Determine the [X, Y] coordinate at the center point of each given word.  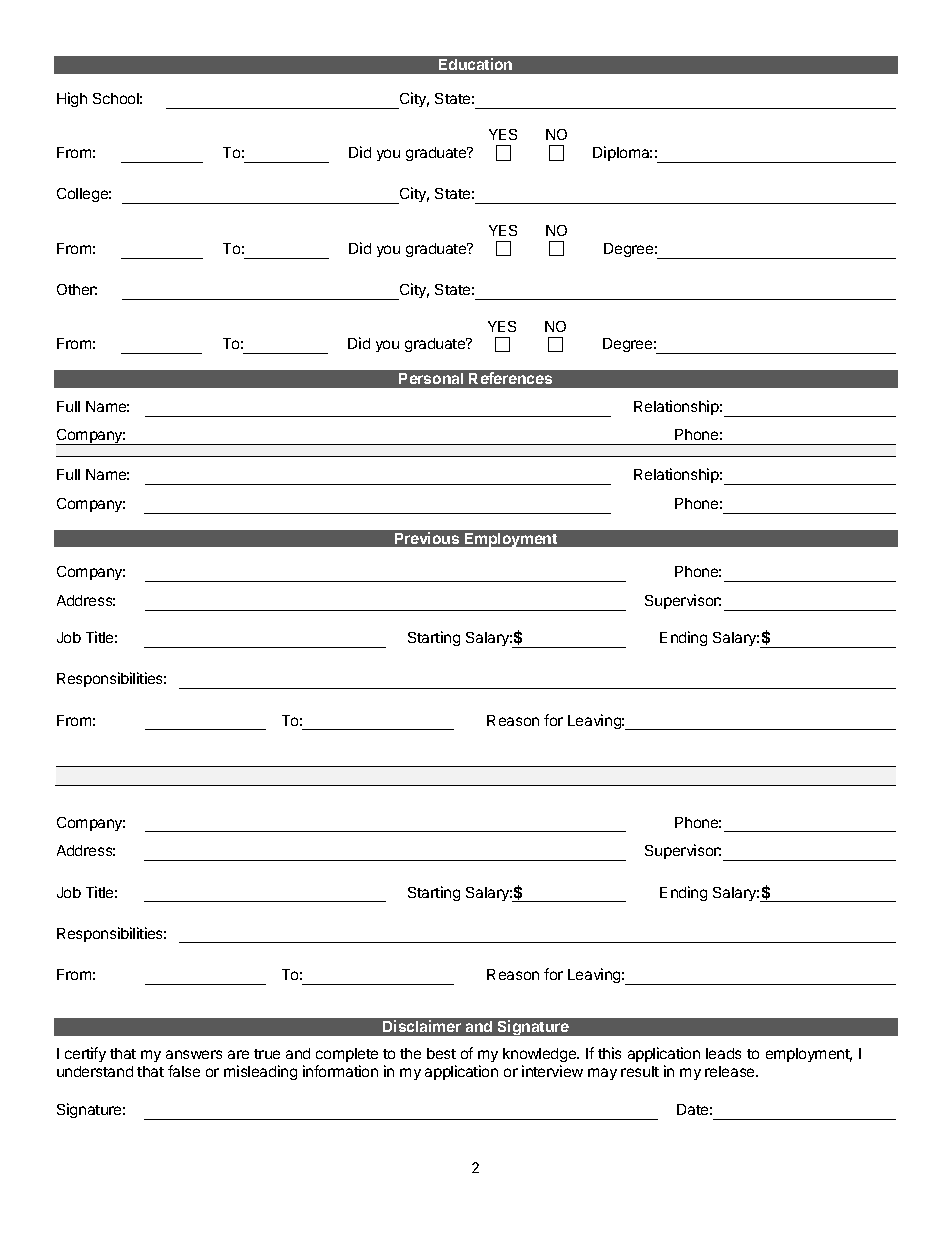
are [238, 1054]
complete [347, 1055]
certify [85, 1054]
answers [194, 1054]
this [609, 1053]
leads [723, 1053]
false [184, 1071]
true [267, 1054]
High [72, 99]
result [640, 1071]
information [340, 1071]
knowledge [541, 1055]
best [441, 1053]
